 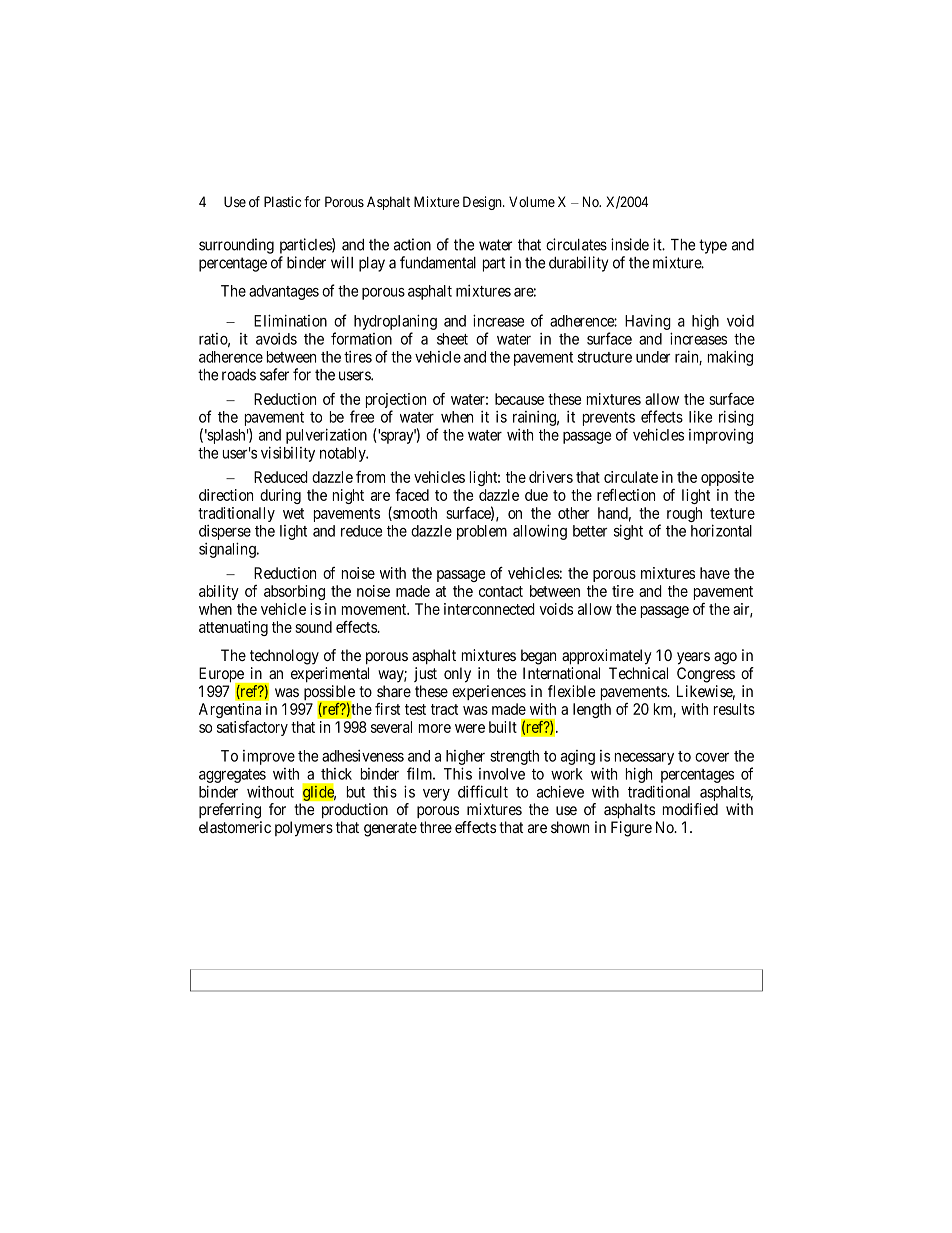 What do you see at coordinates (483, 203) in the screenshot?
I see `Design` at bounding box center [483, 203].
